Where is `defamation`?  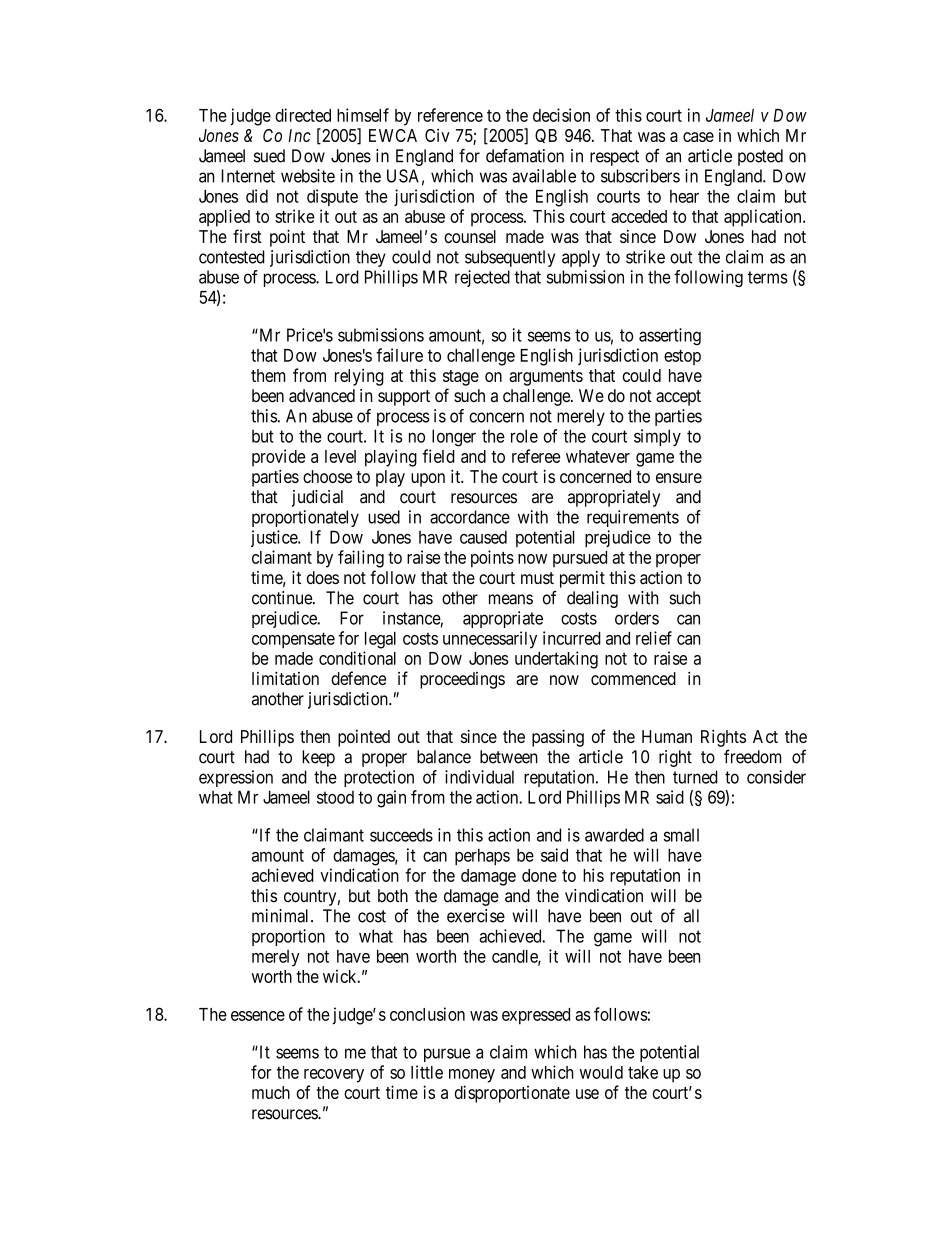 defamation is located at coordinates (525, 156).
